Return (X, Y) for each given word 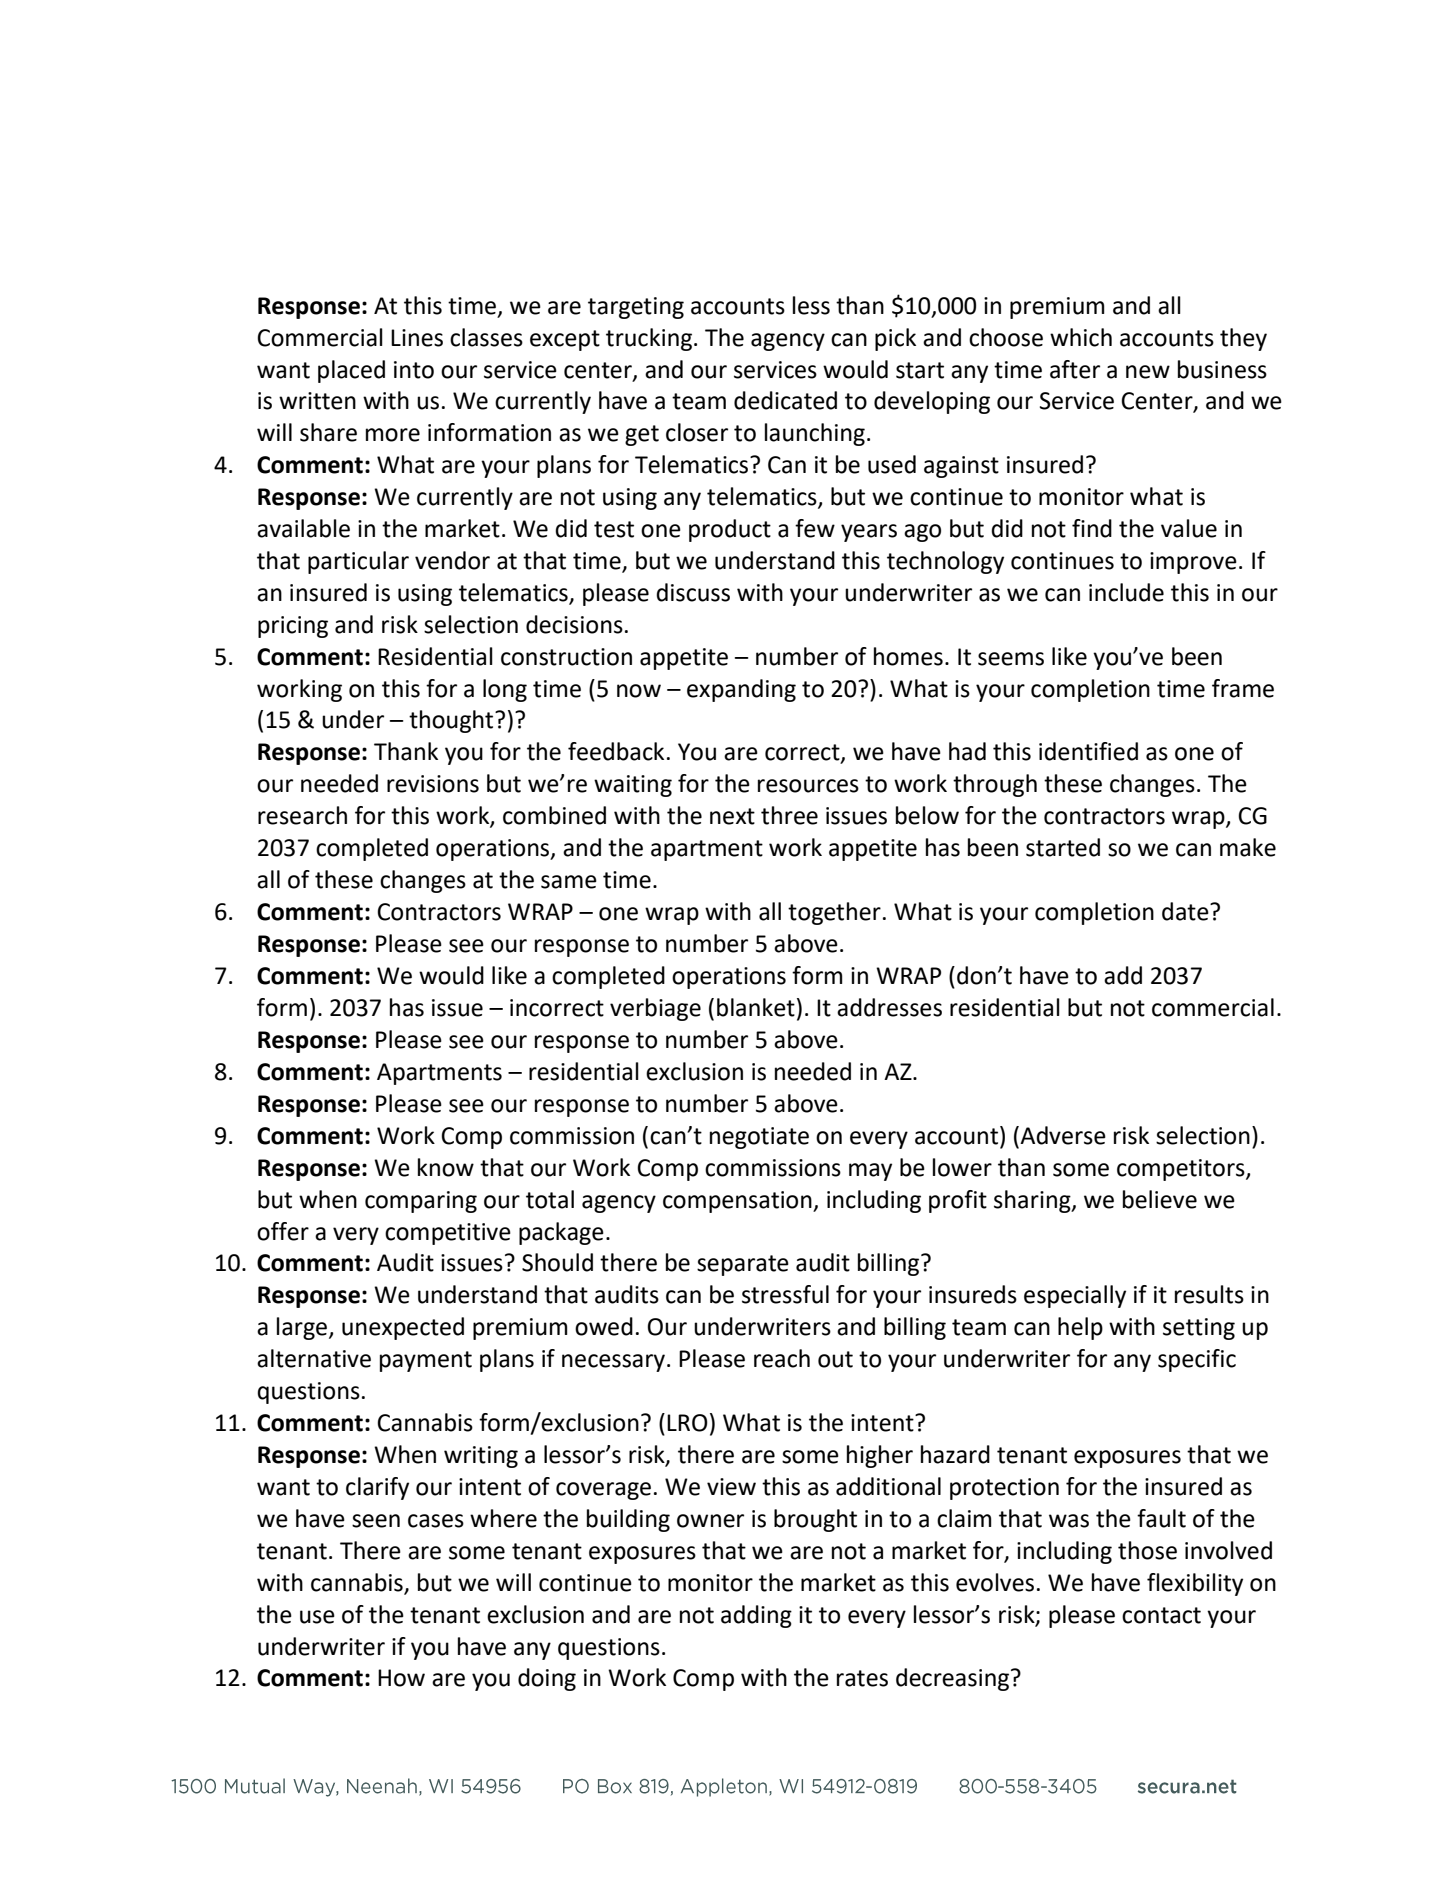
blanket (756, 1007)
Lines (417, 338)
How (401, 1678)
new (1148, 372)
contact (1161, 1615)
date (1186, 911)
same (569, 882)
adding (756, 1616)
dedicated (785, 400)
